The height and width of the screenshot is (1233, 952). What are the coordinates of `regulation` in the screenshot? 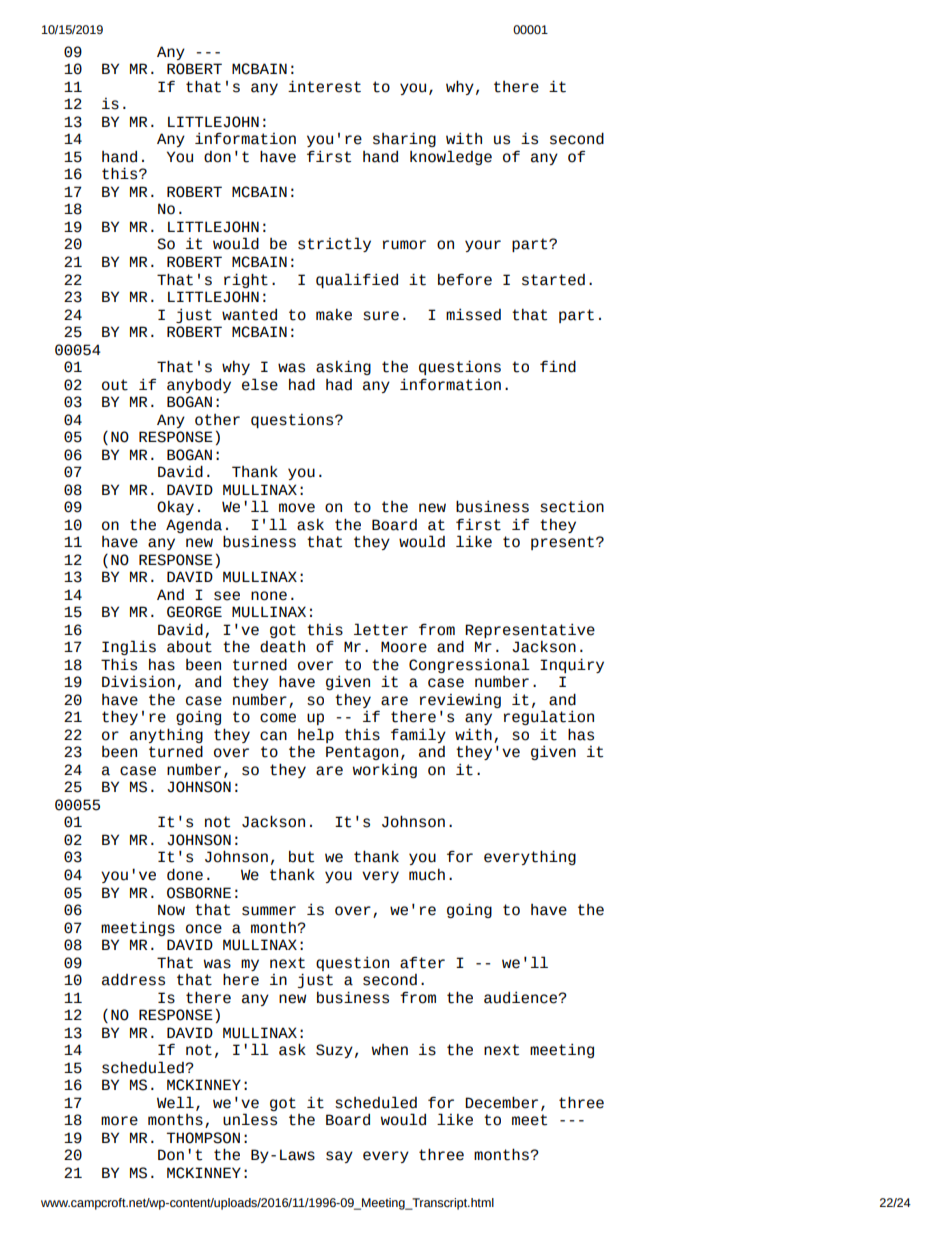 It's located at (549, 717).
